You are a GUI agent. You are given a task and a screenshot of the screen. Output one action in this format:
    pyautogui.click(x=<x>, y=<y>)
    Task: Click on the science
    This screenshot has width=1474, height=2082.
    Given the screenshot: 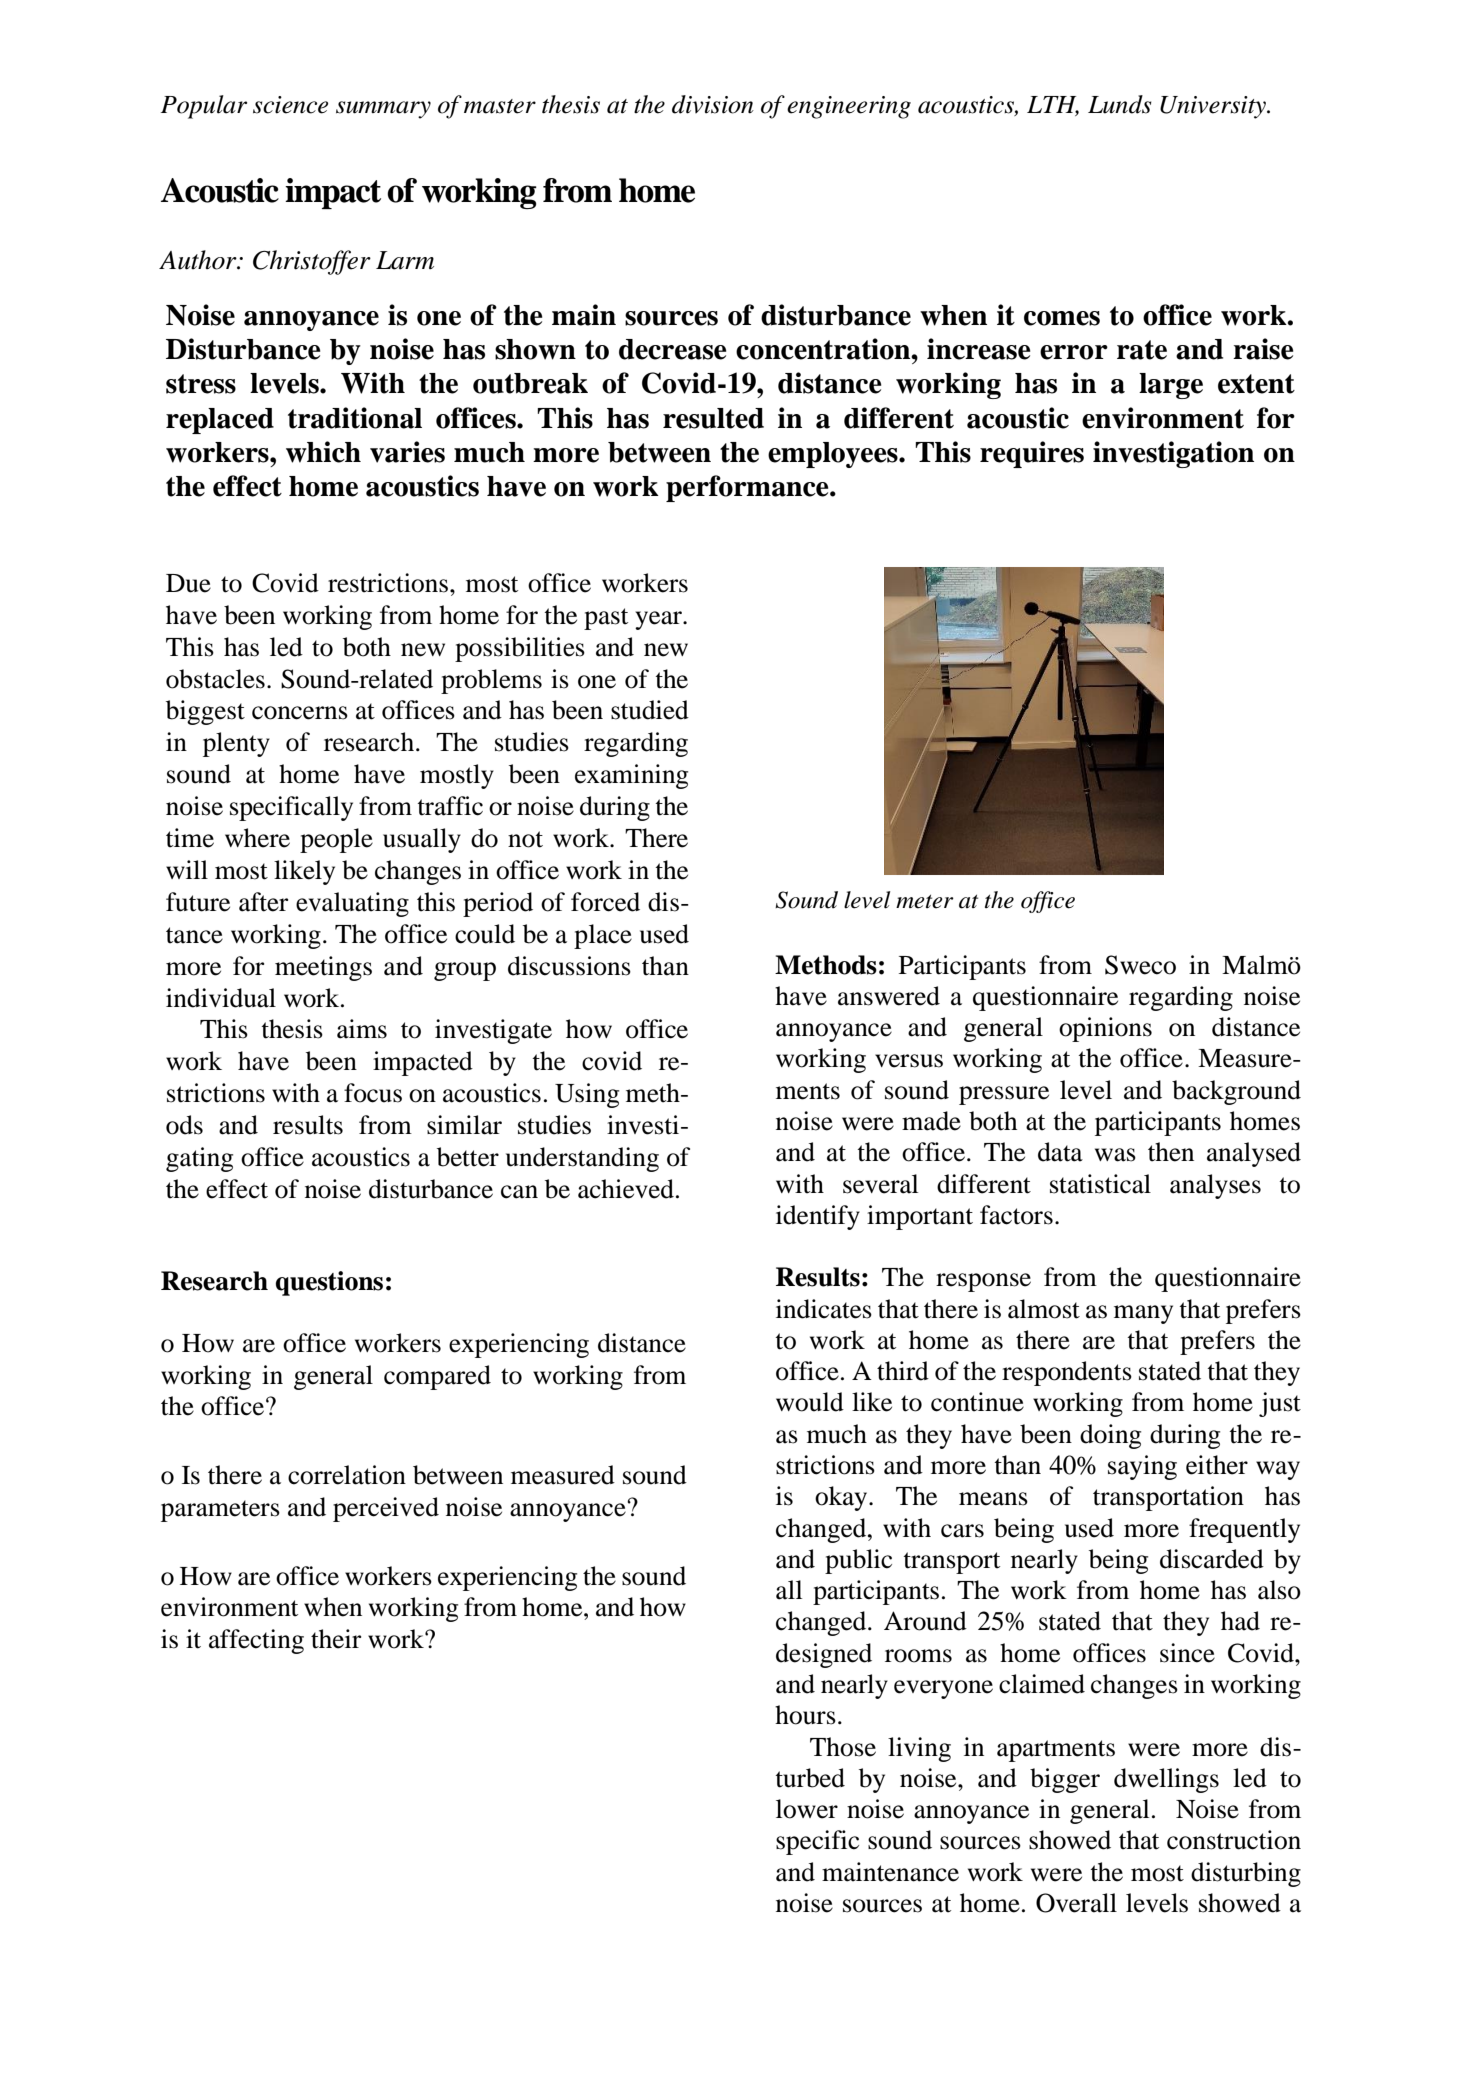 What is the action you would take?
    pyautogui.click(x=290, y=105)
